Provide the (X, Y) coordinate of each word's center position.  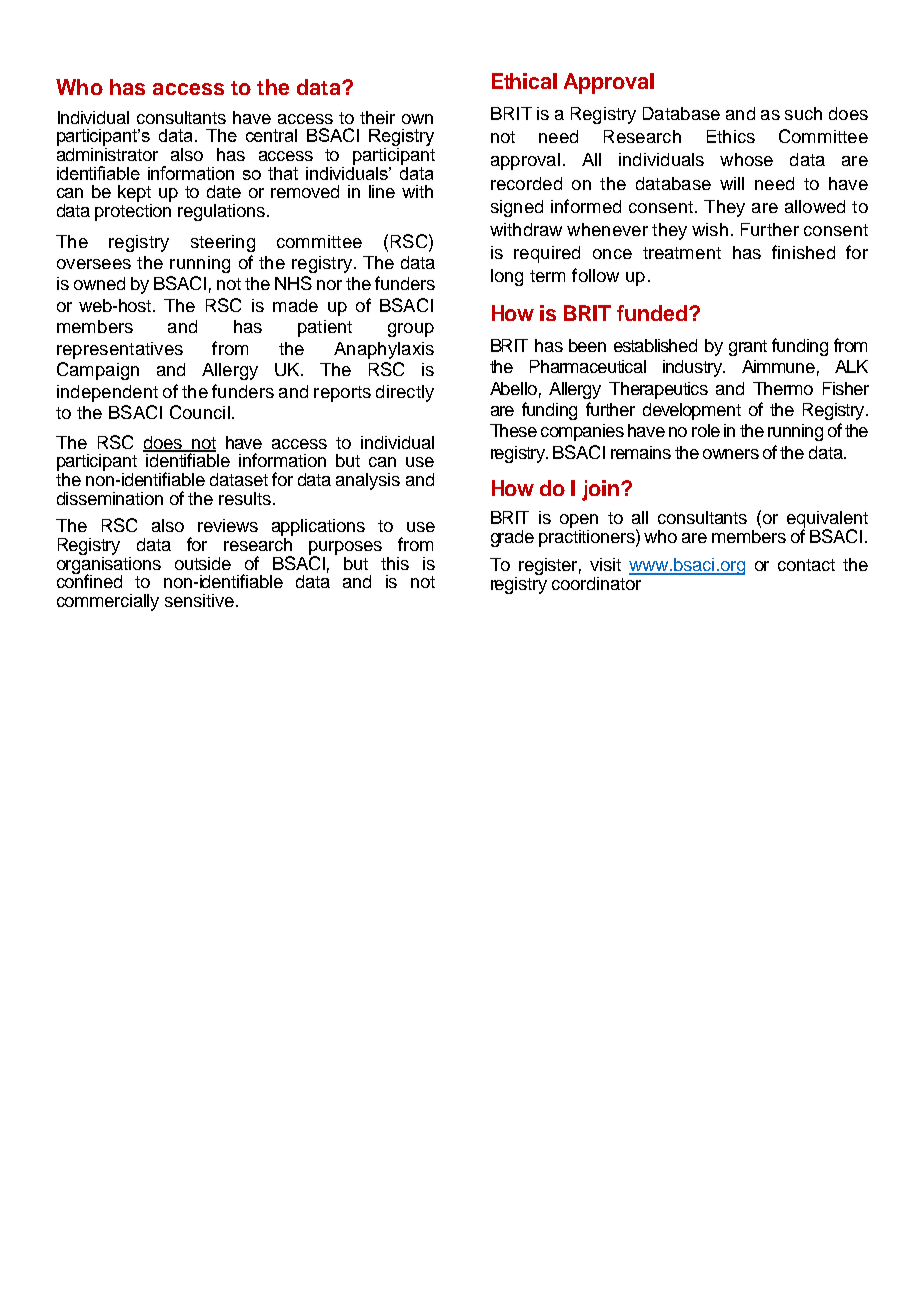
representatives (120, 350)
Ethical (524, 81)
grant (748, 348)
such (803, 113)
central (271, 135)
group (411, 330)
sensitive (199, 600)
